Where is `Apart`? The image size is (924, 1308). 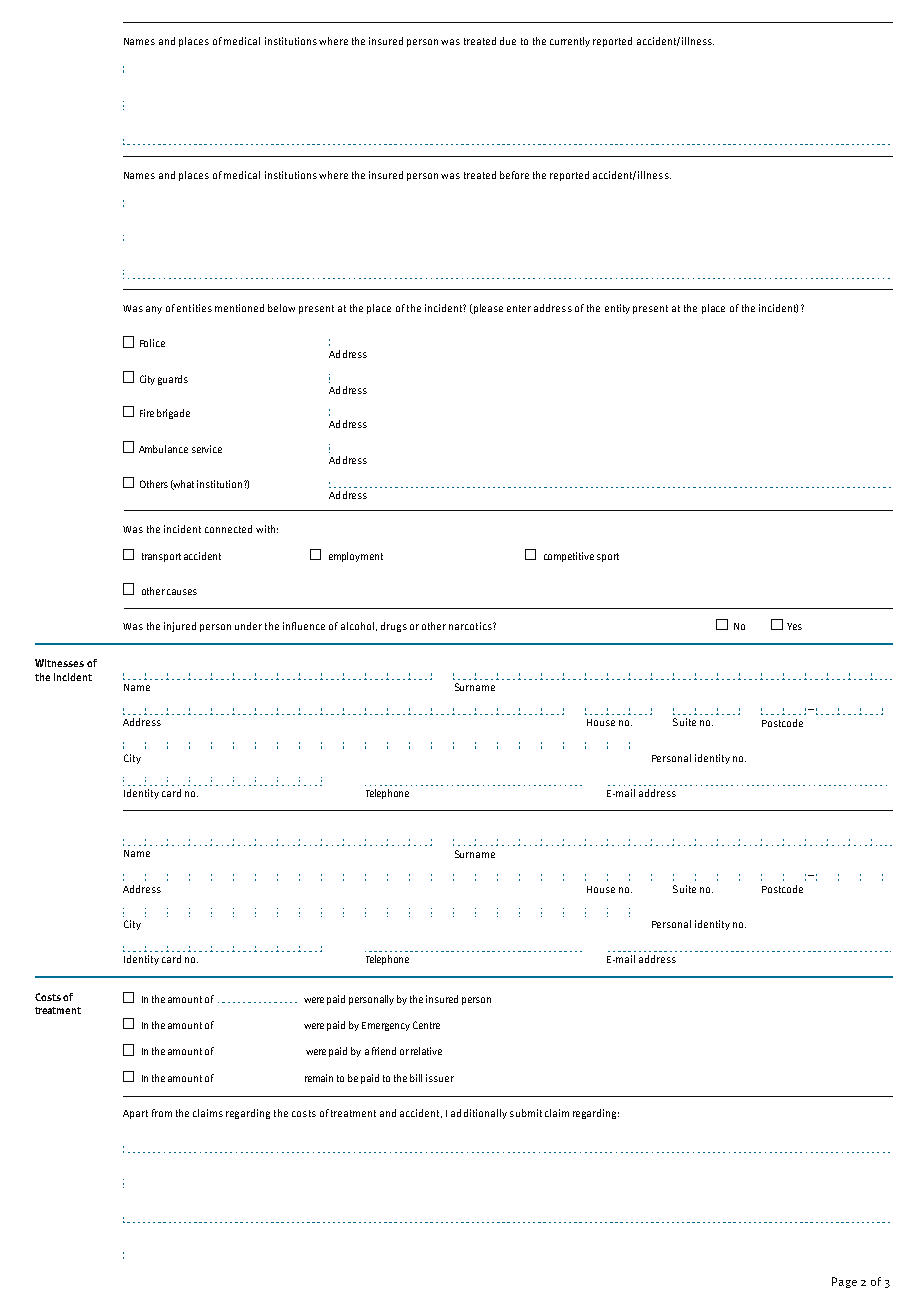
Apart is located at coordinates (135, 1114).
